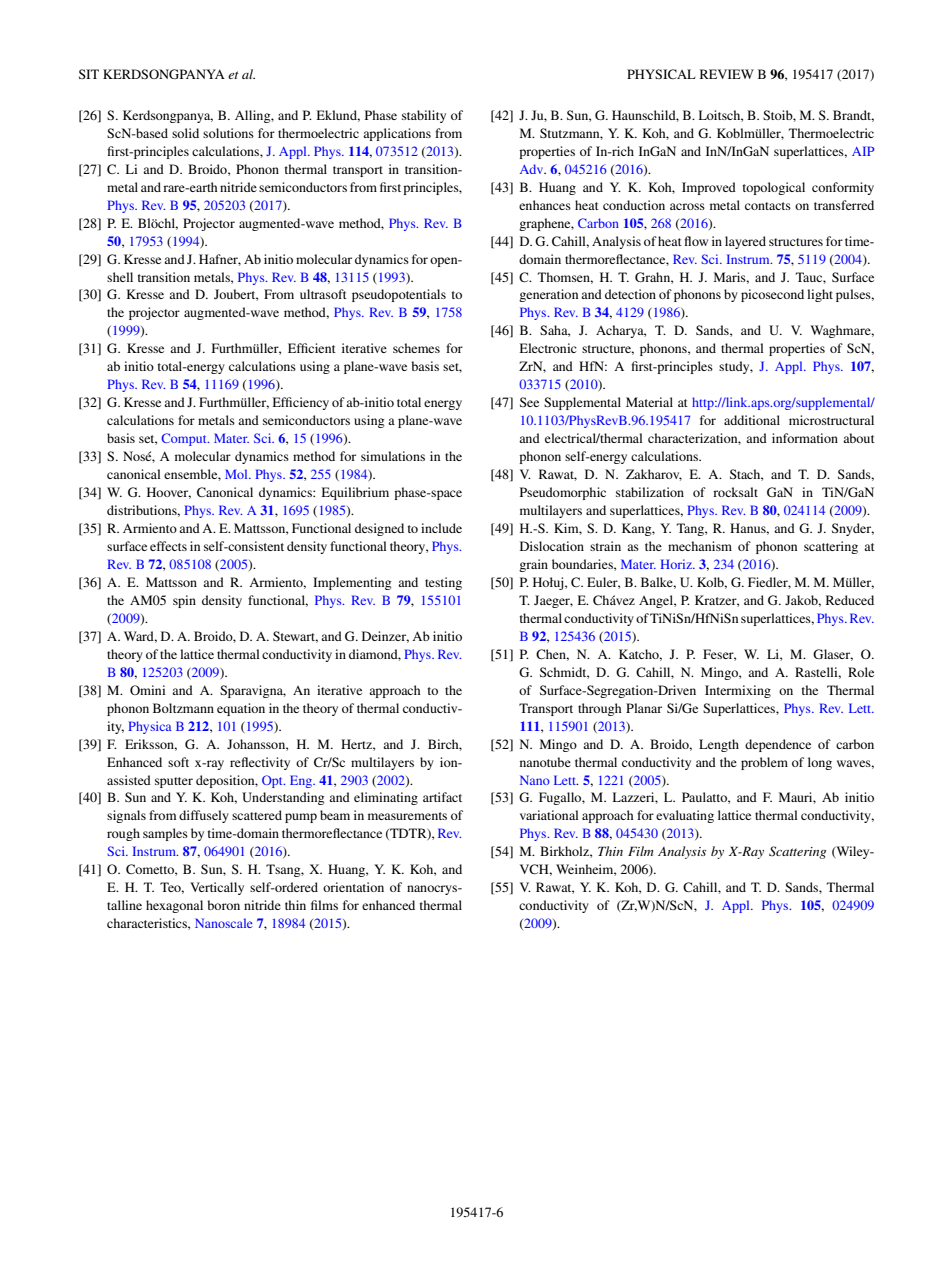  I want to click on REVIEW, so click(727, 74).
